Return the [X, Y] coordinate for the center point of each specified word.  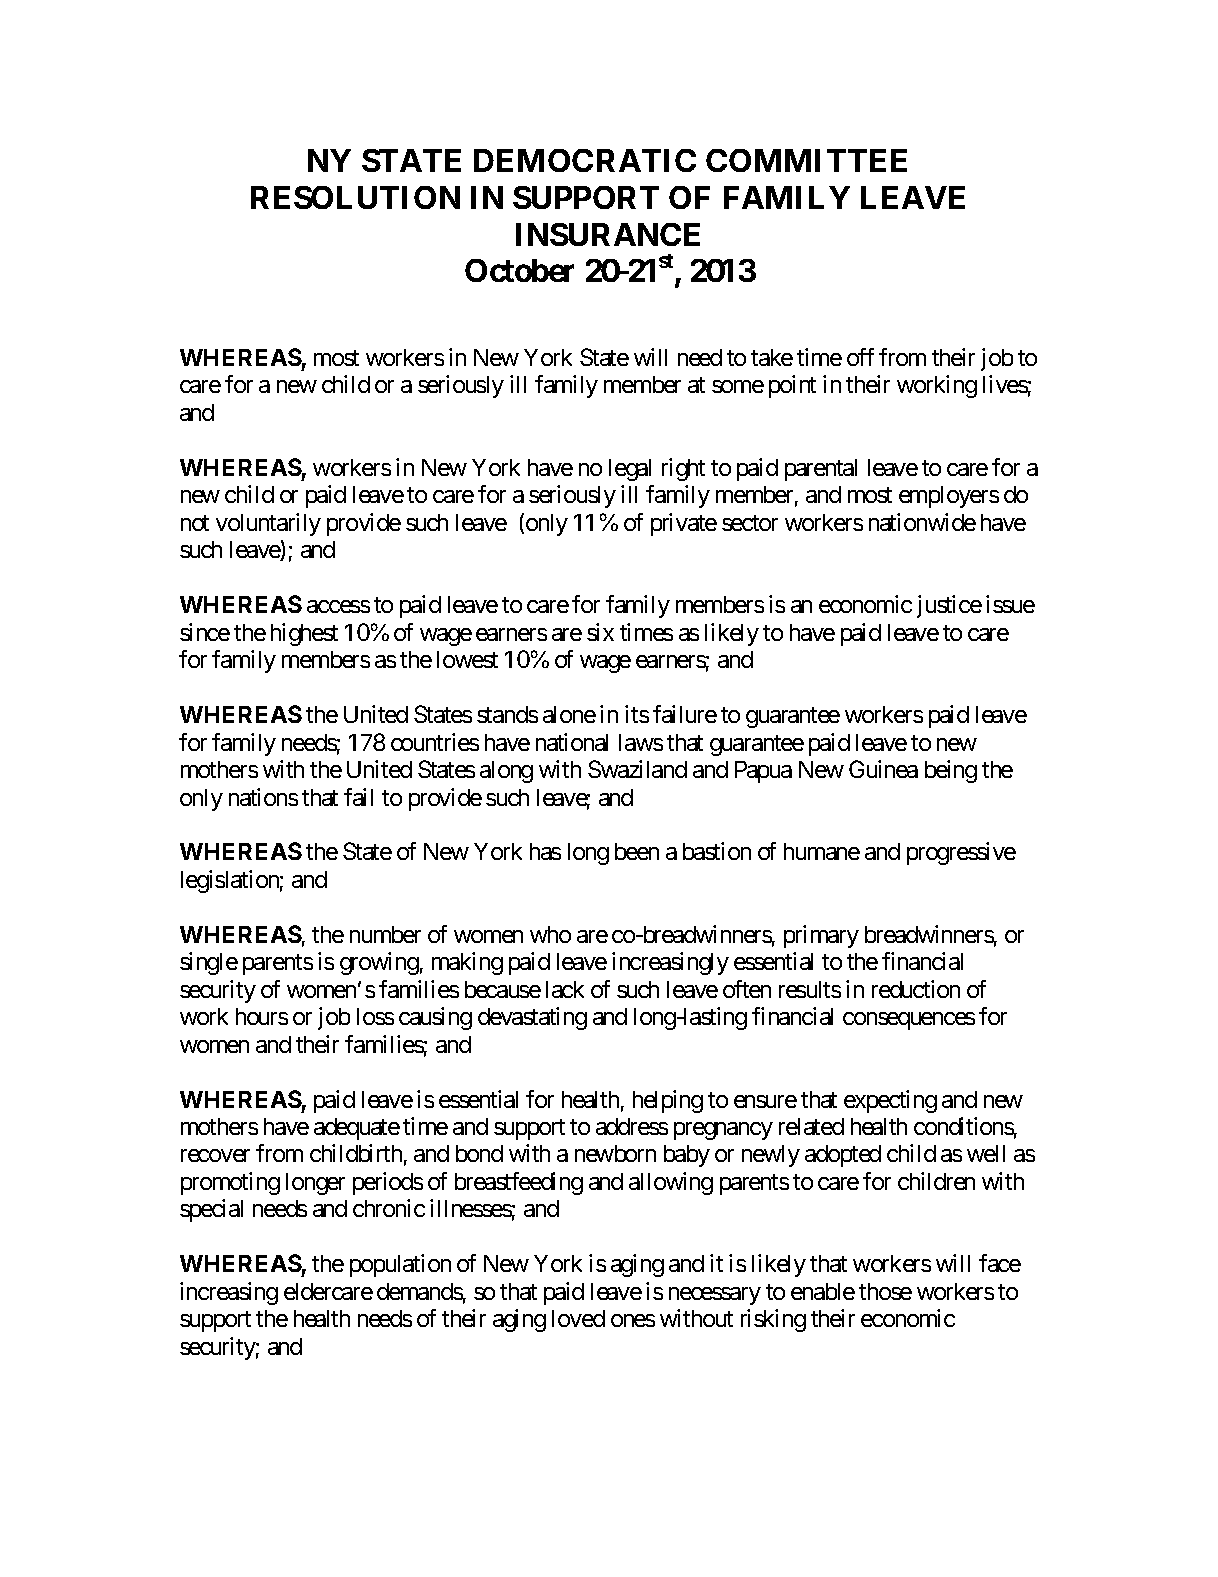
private [684, 524]
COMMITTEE [806, 160]
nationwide [922, 522]
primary [821, 936]
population [400, 1265]
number [385, 934]
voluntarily [268, 524]
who [550, 934]
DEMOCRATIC [585, 160]
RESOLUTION [355, 197]
